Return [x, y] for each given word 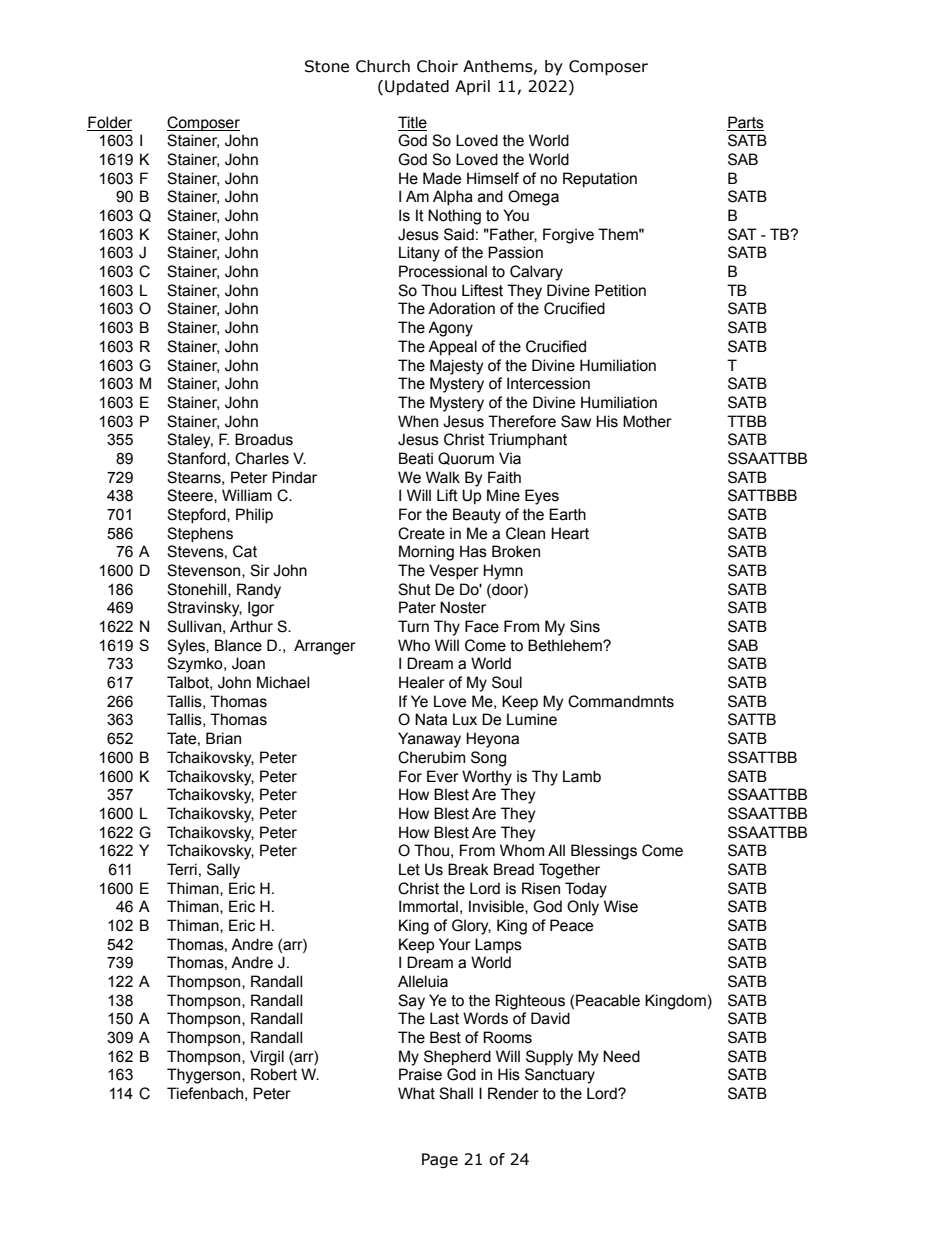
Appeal [452, 347]
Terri [182, 869]
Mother [647, 421]
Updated [417, 87]
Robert [274, 1074]
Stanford [197, 459]
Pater [417, 607]
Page [440, 1160]
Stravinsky [204, 609]
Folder [110, 122]
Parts [746, 122]
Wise [621, 906]
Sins [585, 626]
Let [409, 869]
